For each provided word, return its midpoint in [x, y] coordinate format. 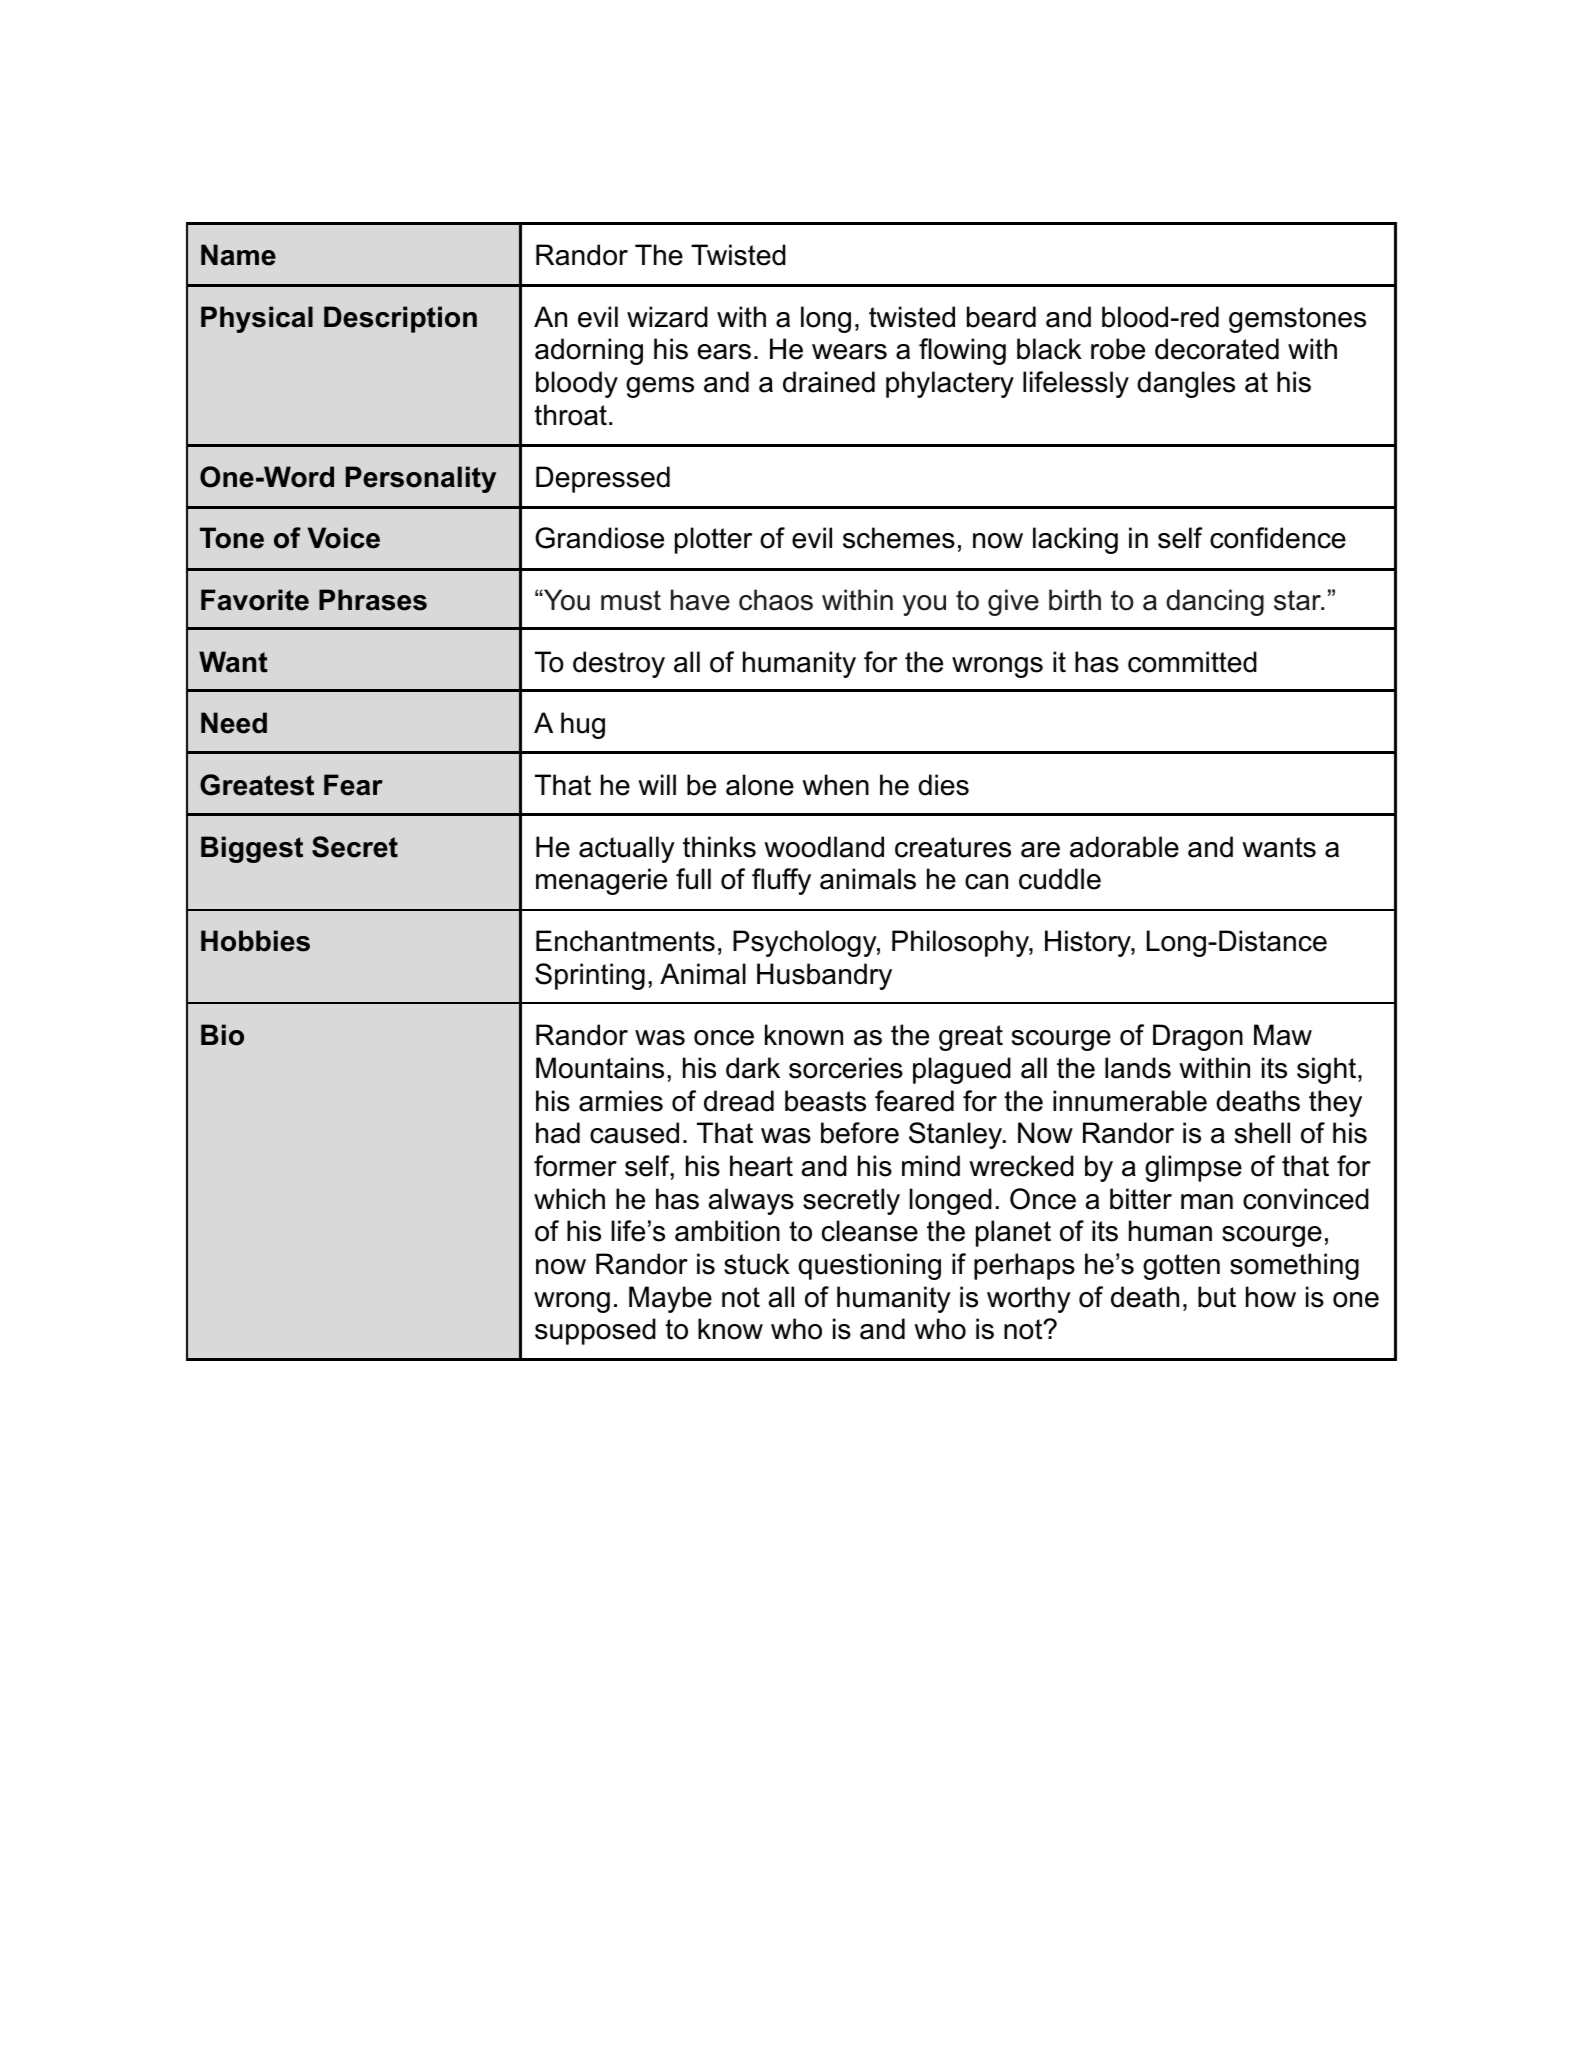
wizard [667, 317]
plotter [713, 540]
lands [1138, 1068]
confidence [1278, 538]
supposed [595, 1331]
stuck [757, 1264]
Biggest [252, 849]
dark [753, 1068]
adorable [1124, 847]
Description [400, 319]
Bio [222, 1035]
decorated [1217, 349]
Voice [344, 538]
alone [760, 785]
